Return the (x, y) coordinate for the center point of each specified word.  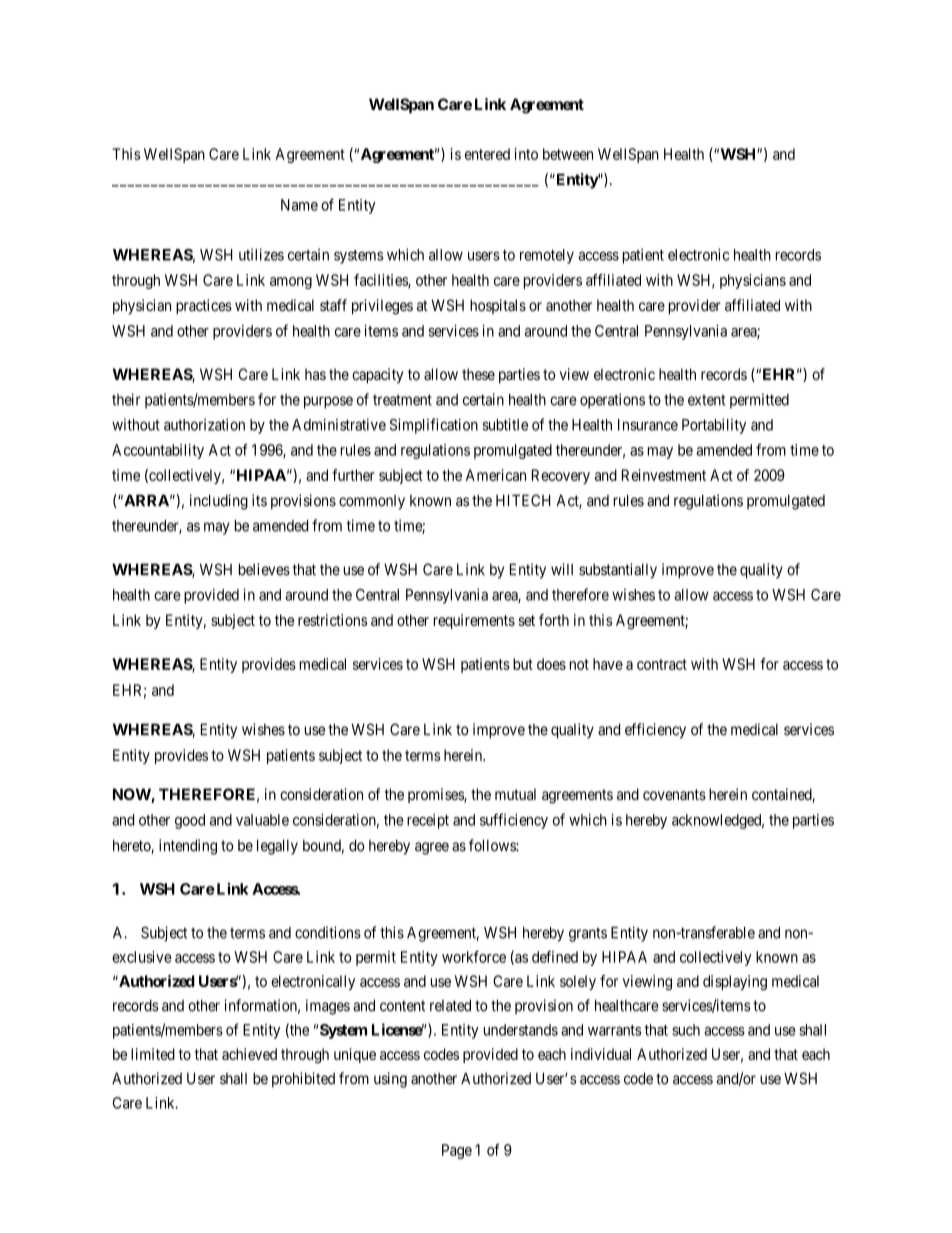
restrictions (333, 620)
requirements (474, 621)
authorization (204, 424)
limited (153, 1054)
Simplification (434, 426)
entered (487, 154)
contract (662, 664)
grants (588, 935)
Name (299, 205)
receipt (428, 821)
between (568, 154)
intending (188, 847)
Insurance (648, 425)
